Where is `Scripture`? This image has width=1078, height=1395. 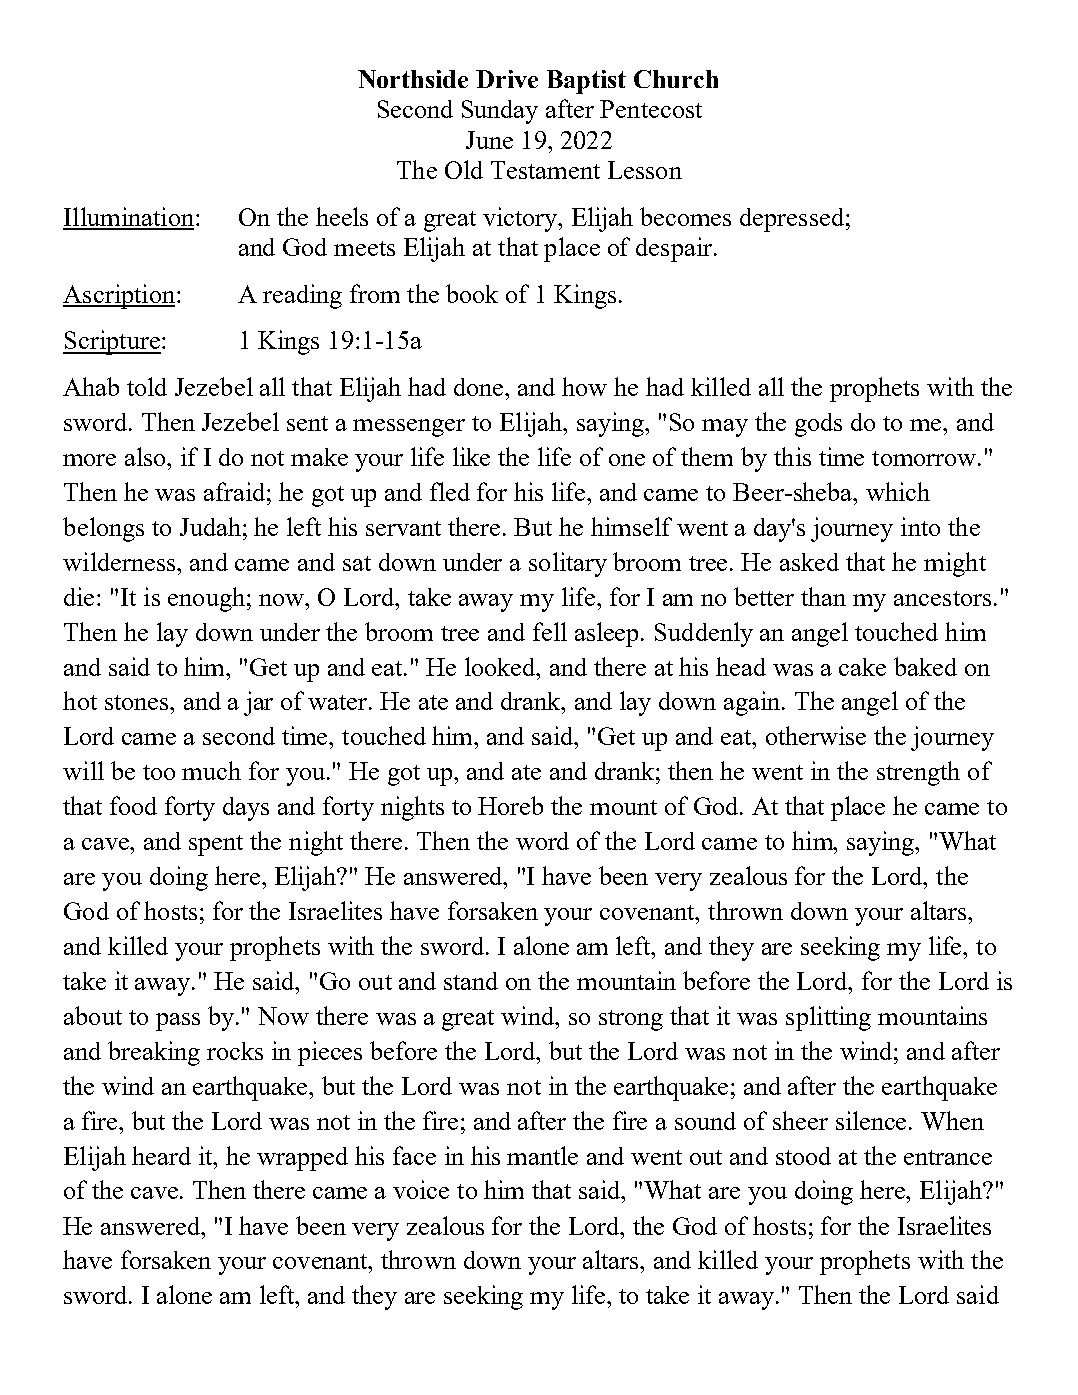 Scripture is located at coordinates (112, 342).
